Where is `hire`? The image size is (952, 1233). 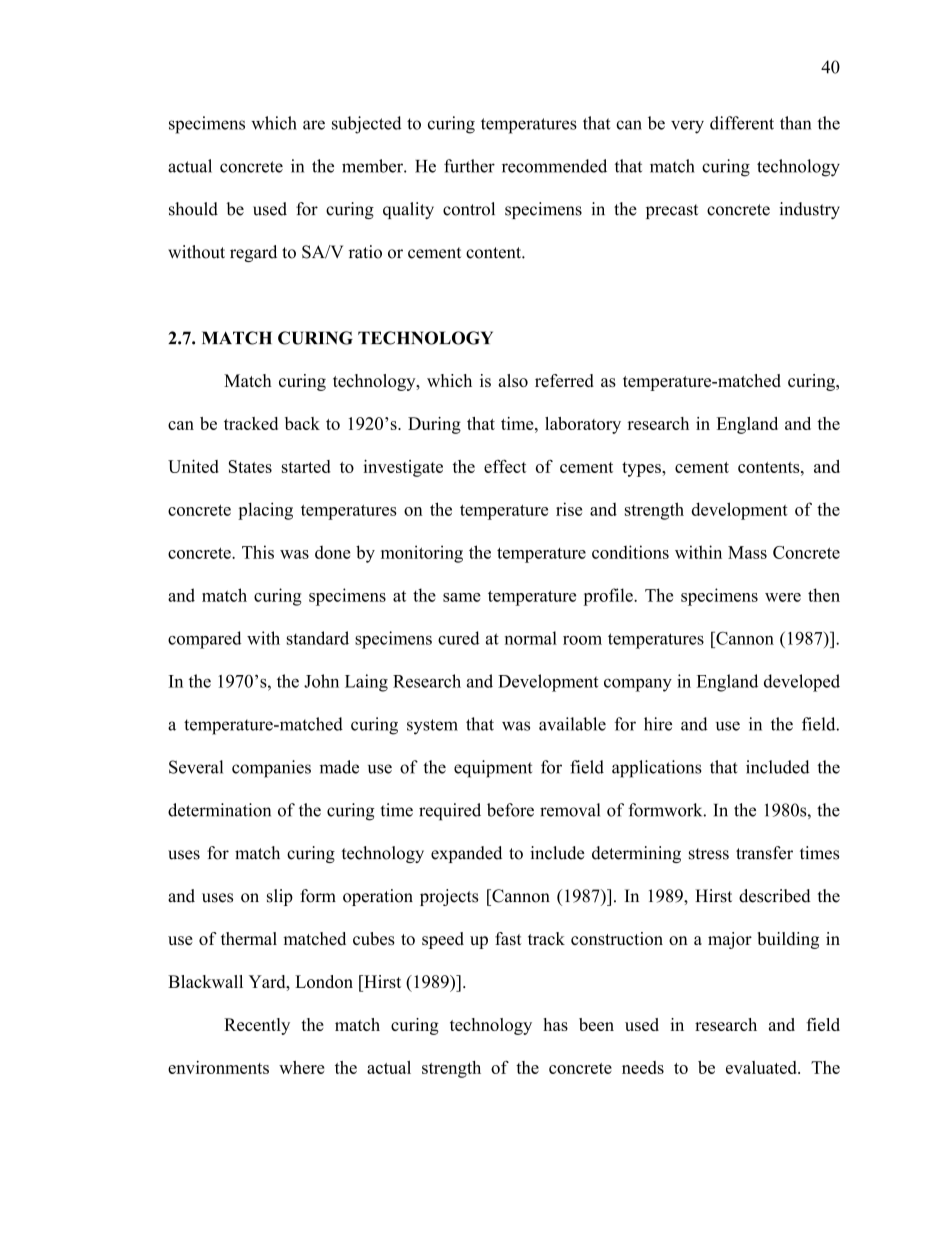 hire is located at coordinates (658, 724).
